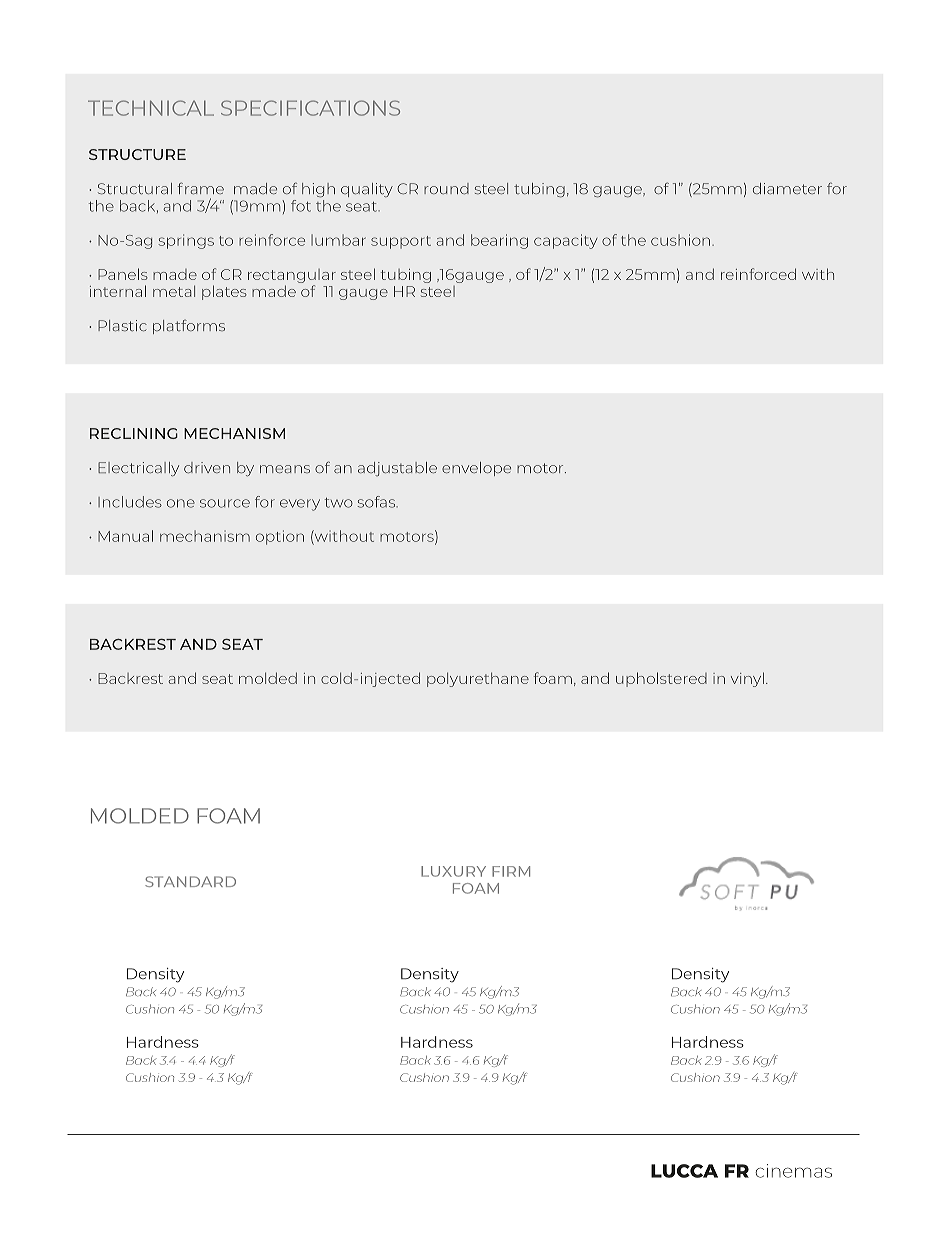 Image resolution: width=952 pixels, height=1233 pixels. I want to click on adjustable, so click(397, 469).
